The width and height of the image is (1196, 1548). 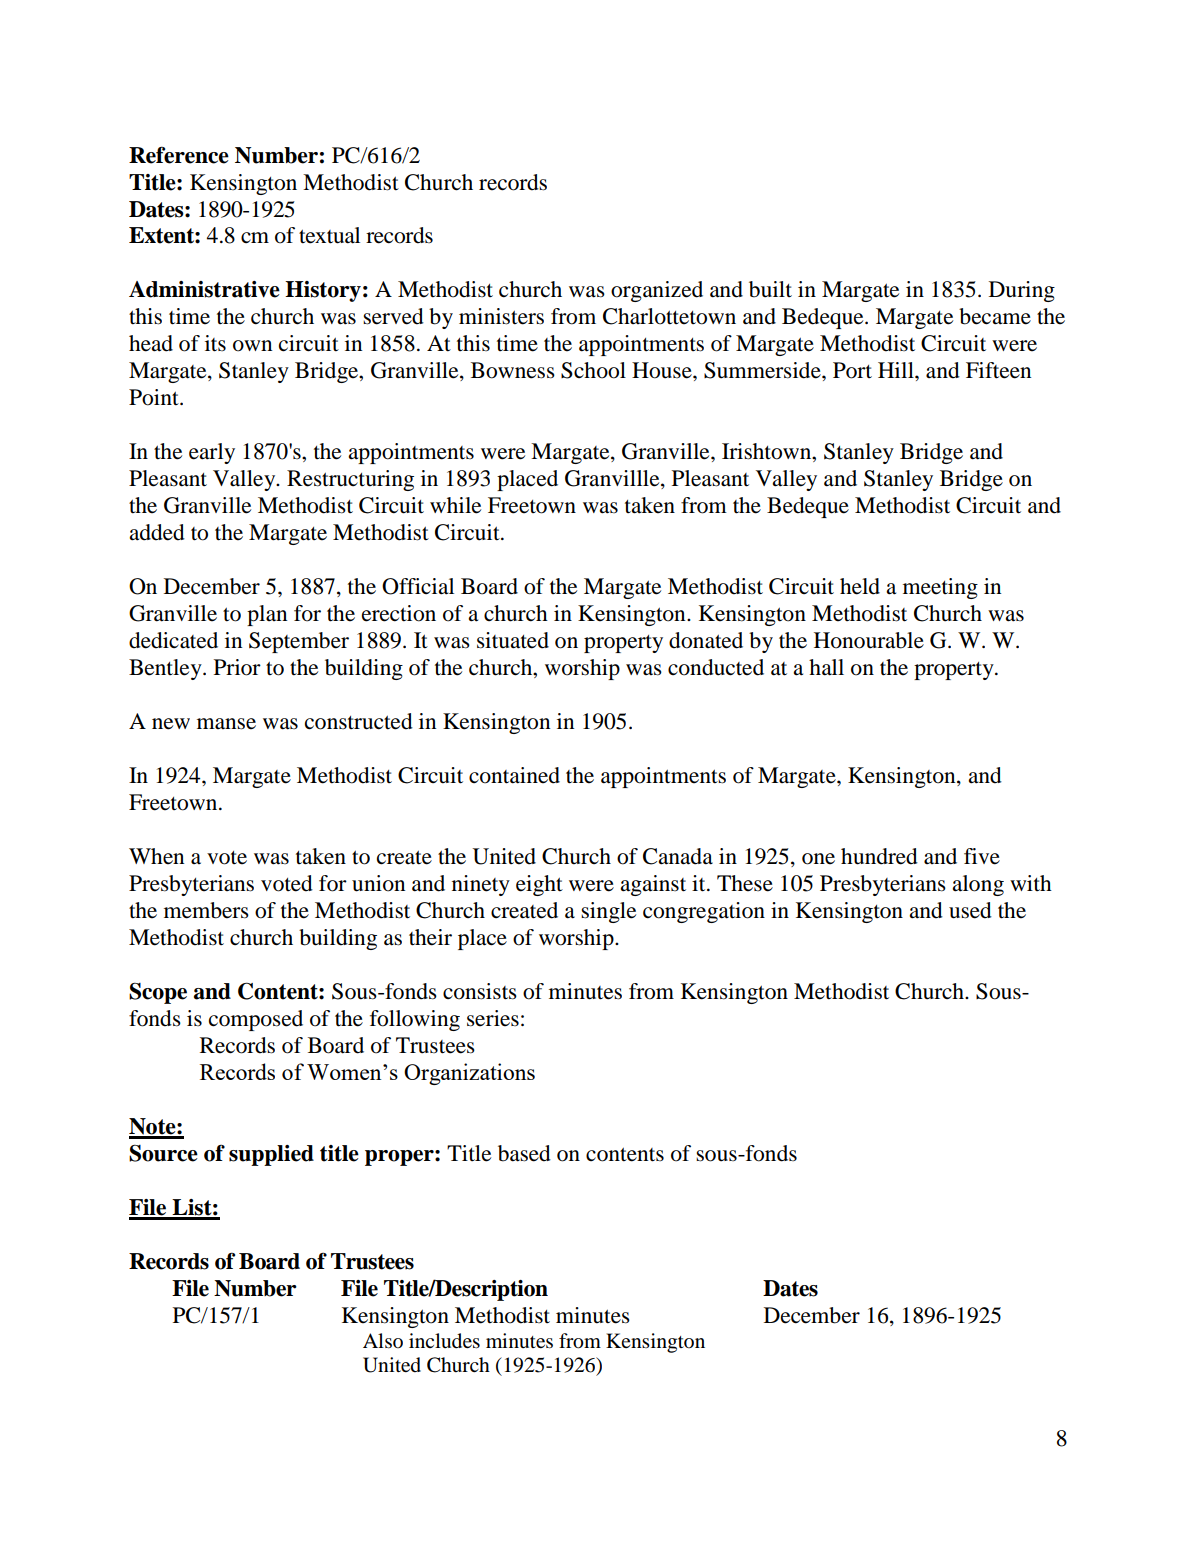 I want to click on includes, so click(x=444, y=1341).
